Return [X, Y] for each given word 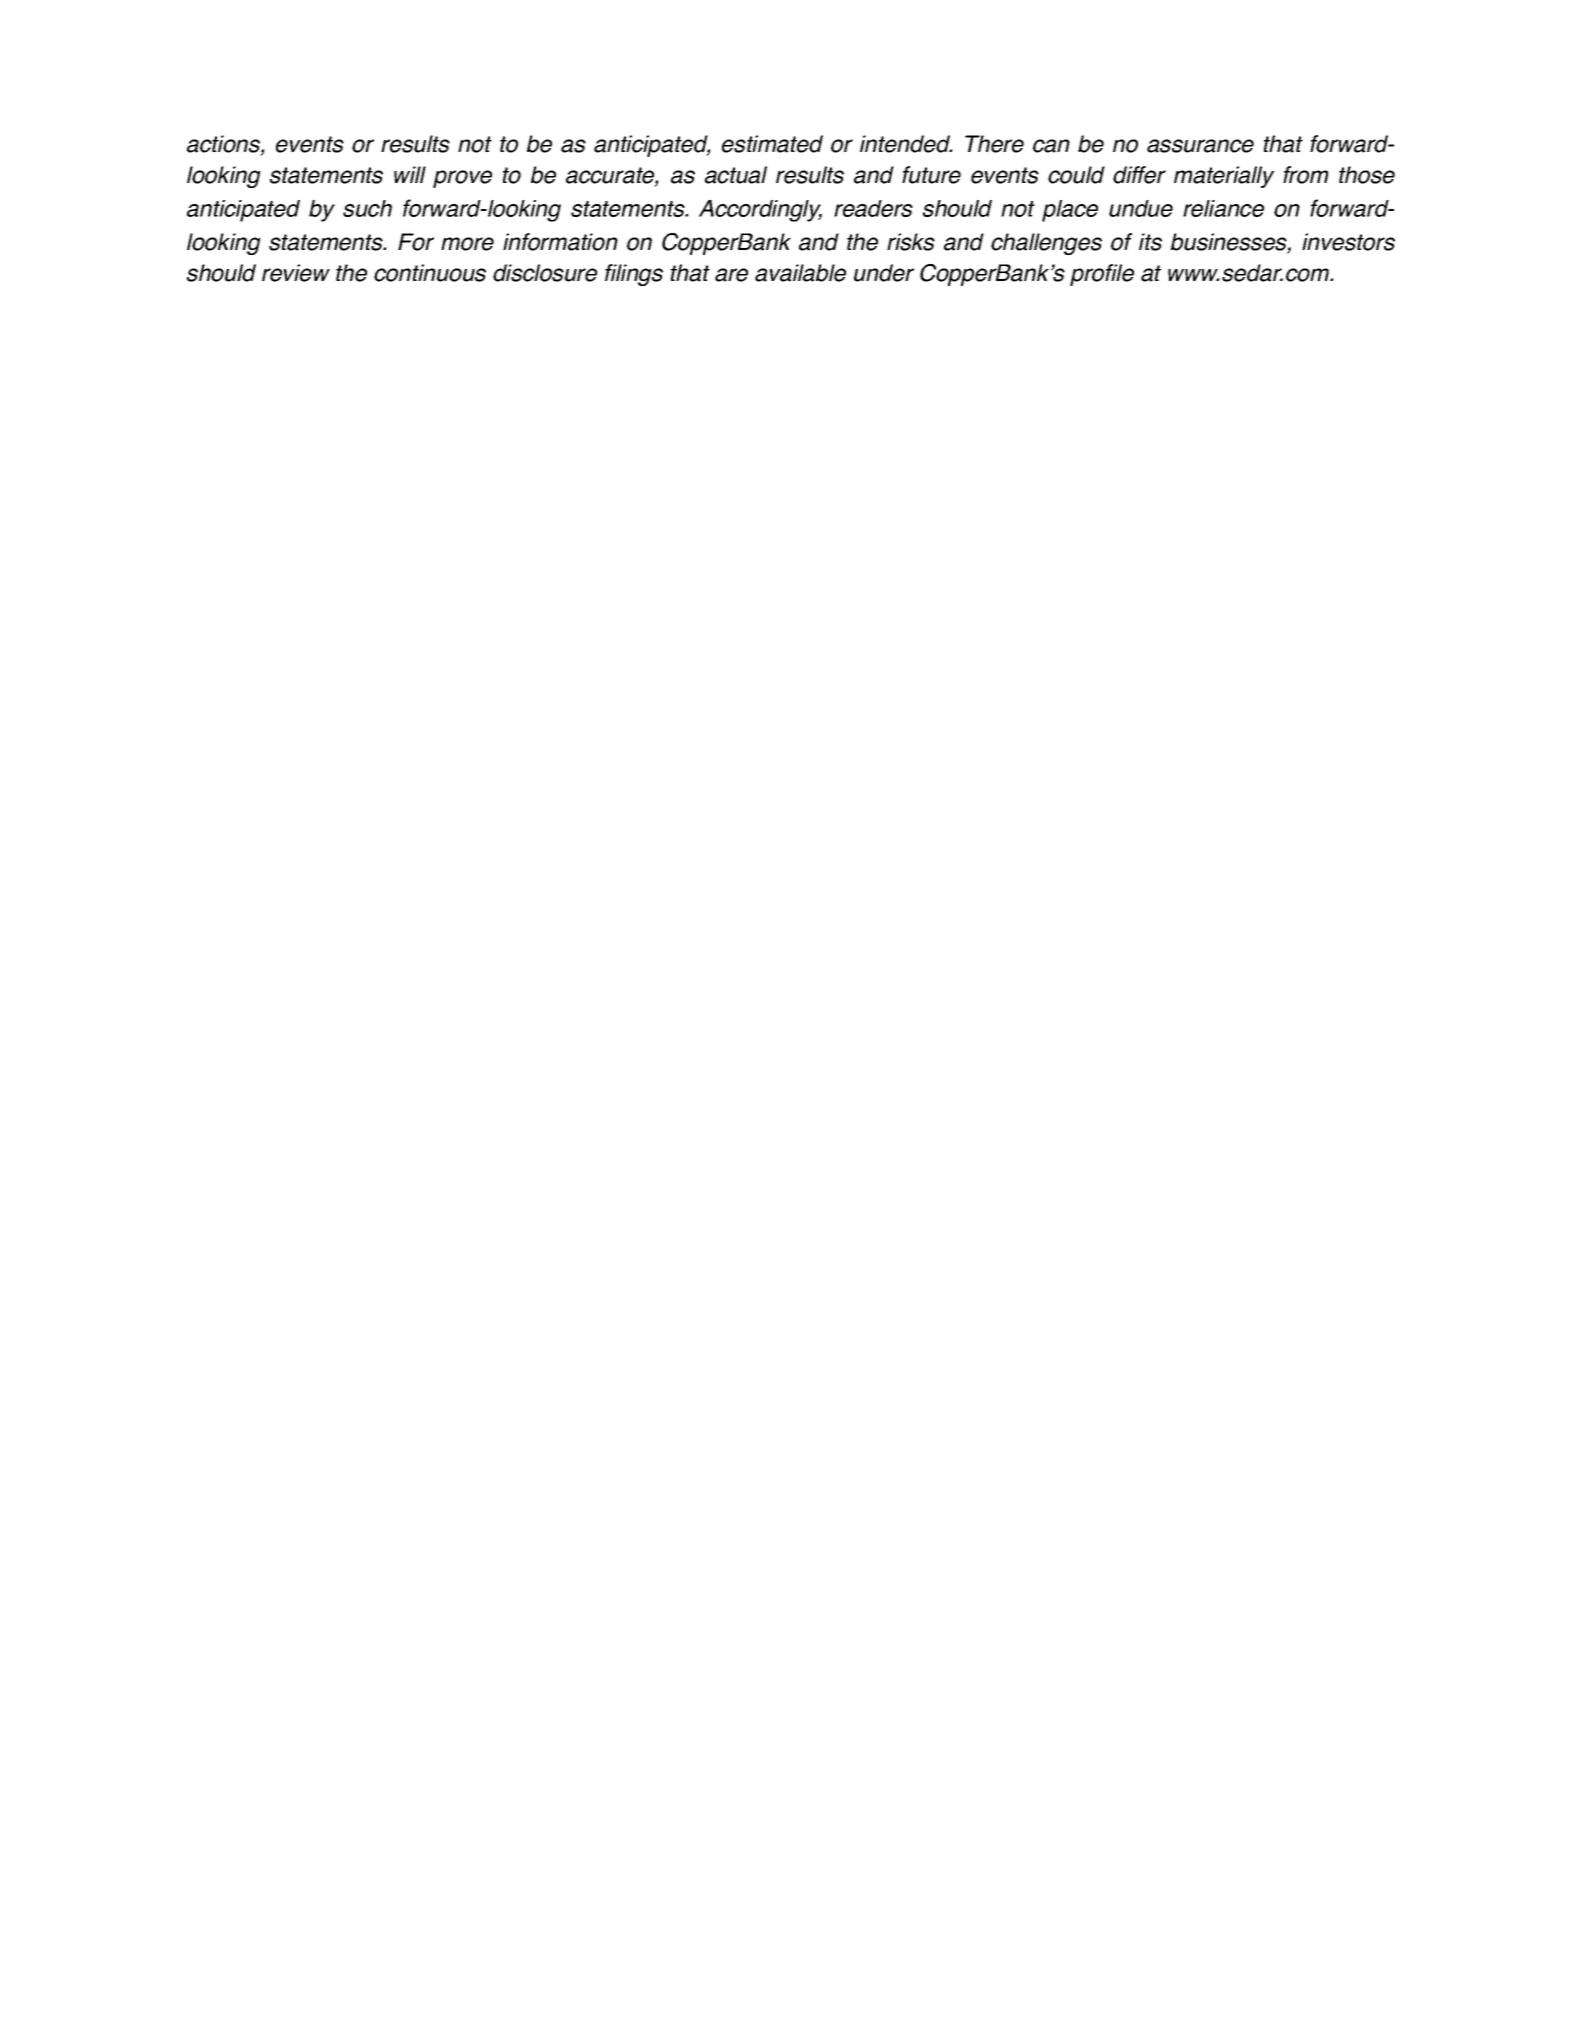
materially [1224, 177]
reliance [1223, 208]
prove [462, 179]
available [800, 273]
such [367, 208]
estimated [772, 144]
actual [736, 175]
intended [906, 144]
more [467, 244]
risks [911, 242]
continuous [430, 273]
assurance [1200, 146]
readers [873, 208]
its [1150, 242]
